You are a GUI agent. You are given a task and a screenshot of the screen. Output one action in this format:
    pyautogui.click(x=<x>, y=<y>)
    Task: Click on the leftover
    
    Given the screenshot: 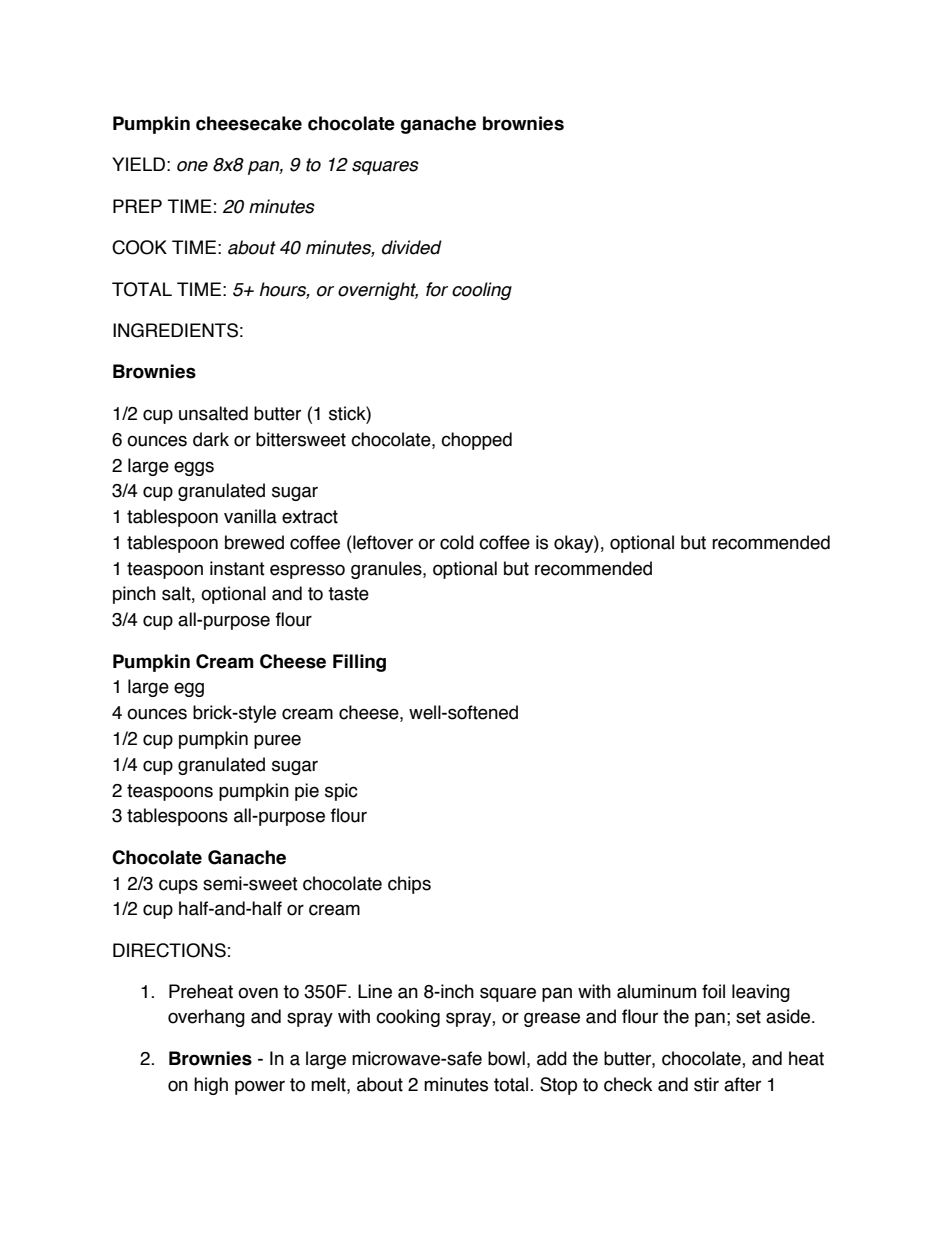 What is the action you would take?
    pyautogui.click(x=382, y=542)
